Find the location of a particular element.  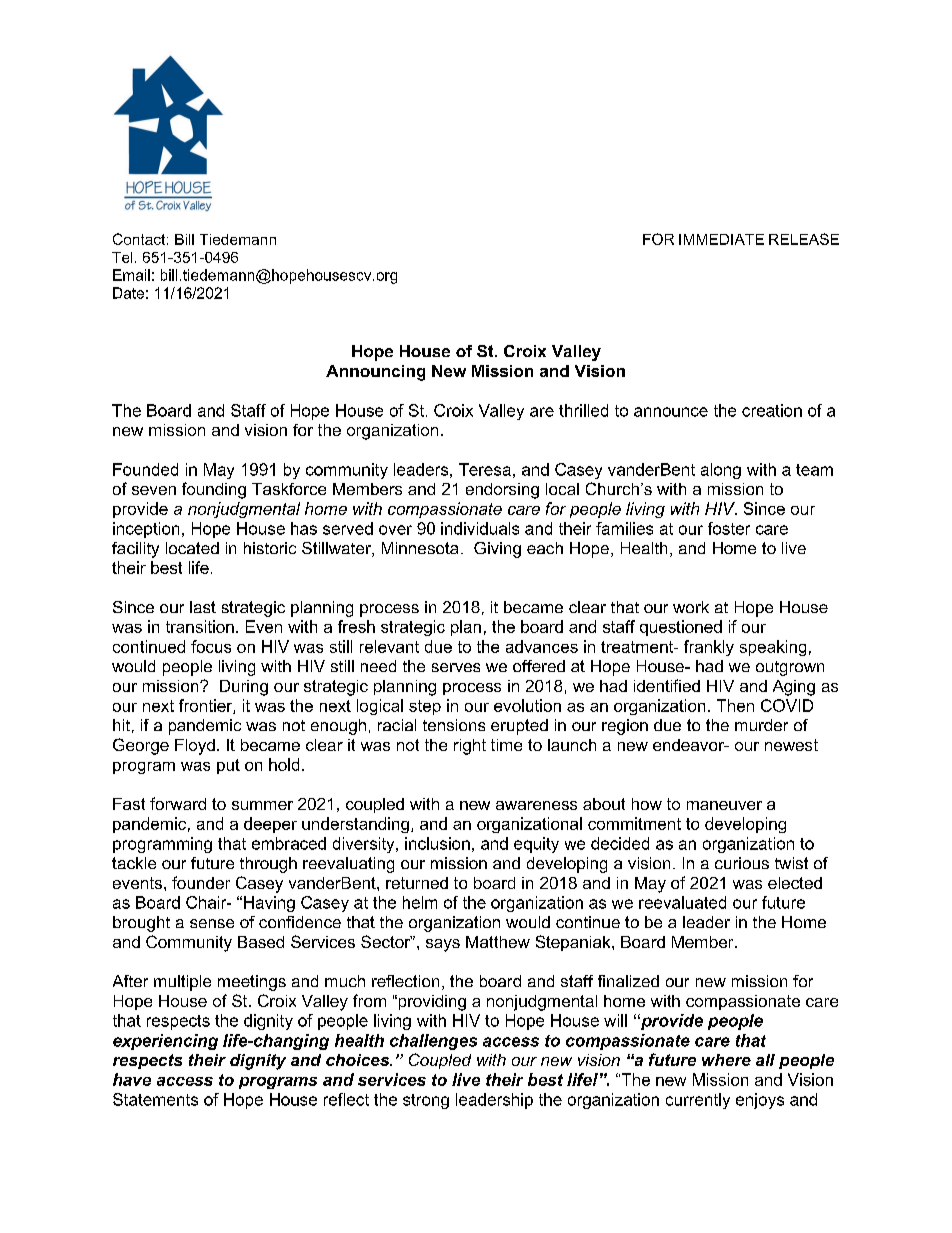

located is located at coordinates (192, 548).
